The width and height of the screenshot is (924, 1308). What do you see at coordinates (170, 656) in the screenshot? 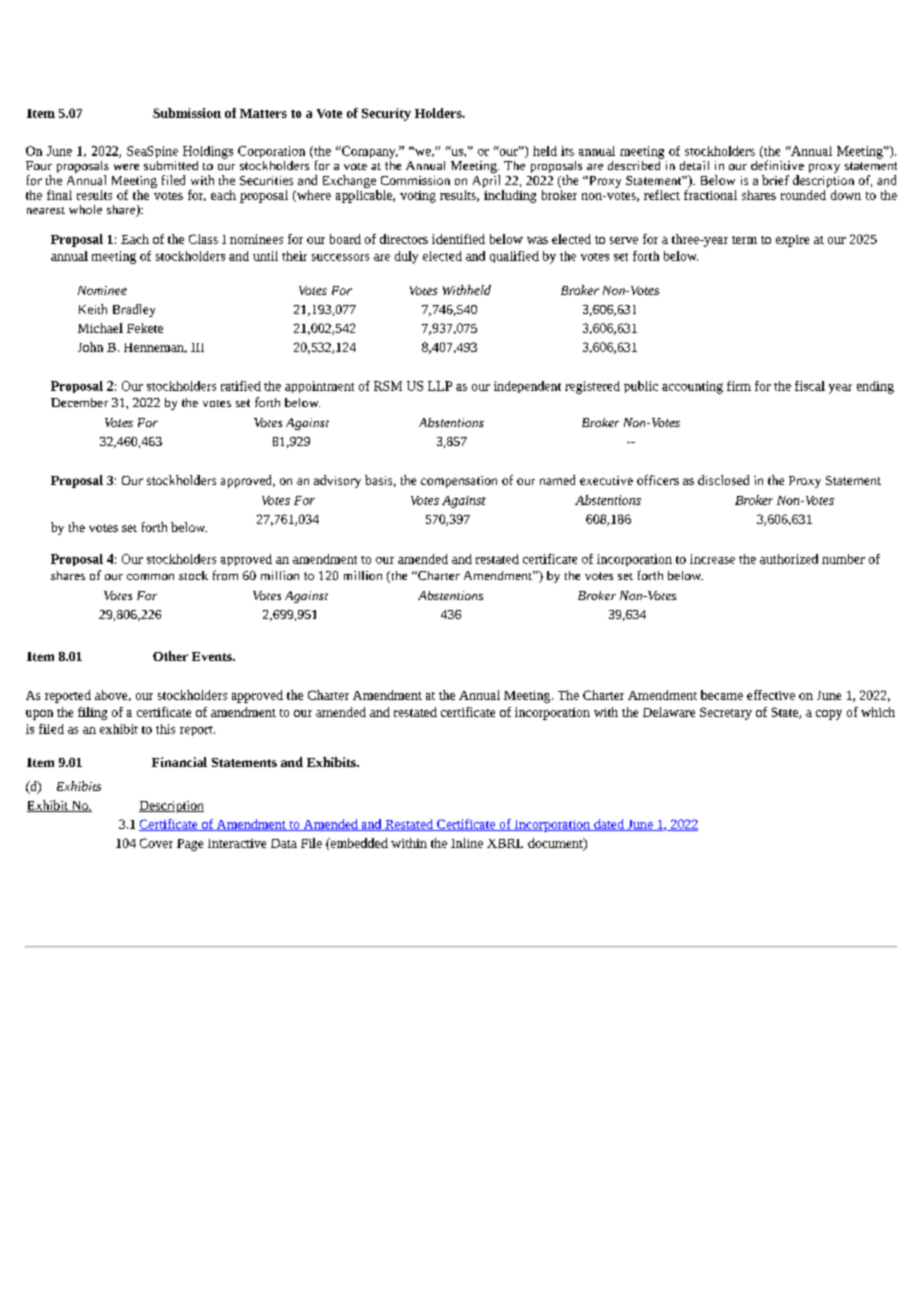
I see `Other` at bounding box center [170, 656].
